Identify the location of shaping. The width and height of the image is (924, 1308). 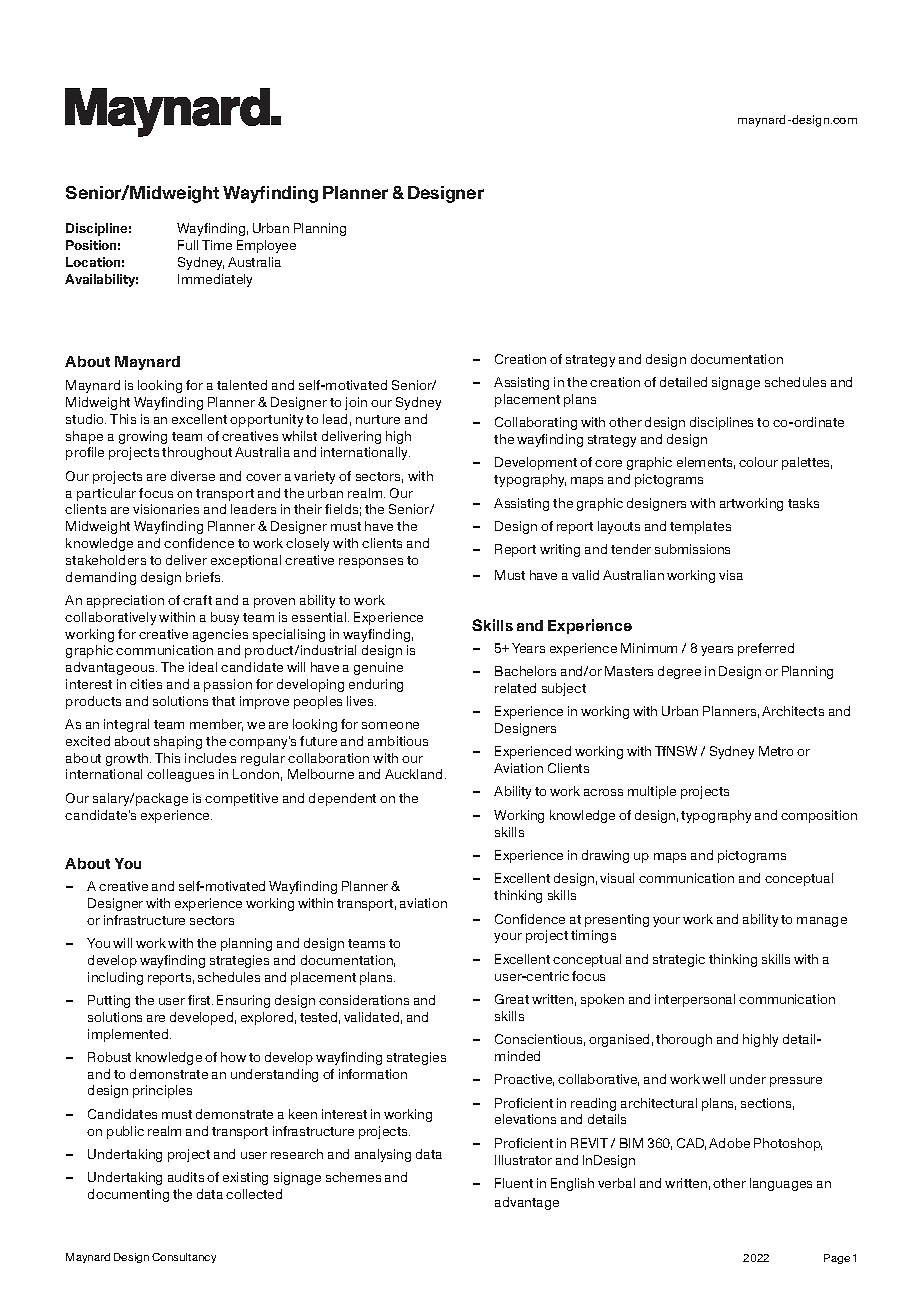
(178, 742).
